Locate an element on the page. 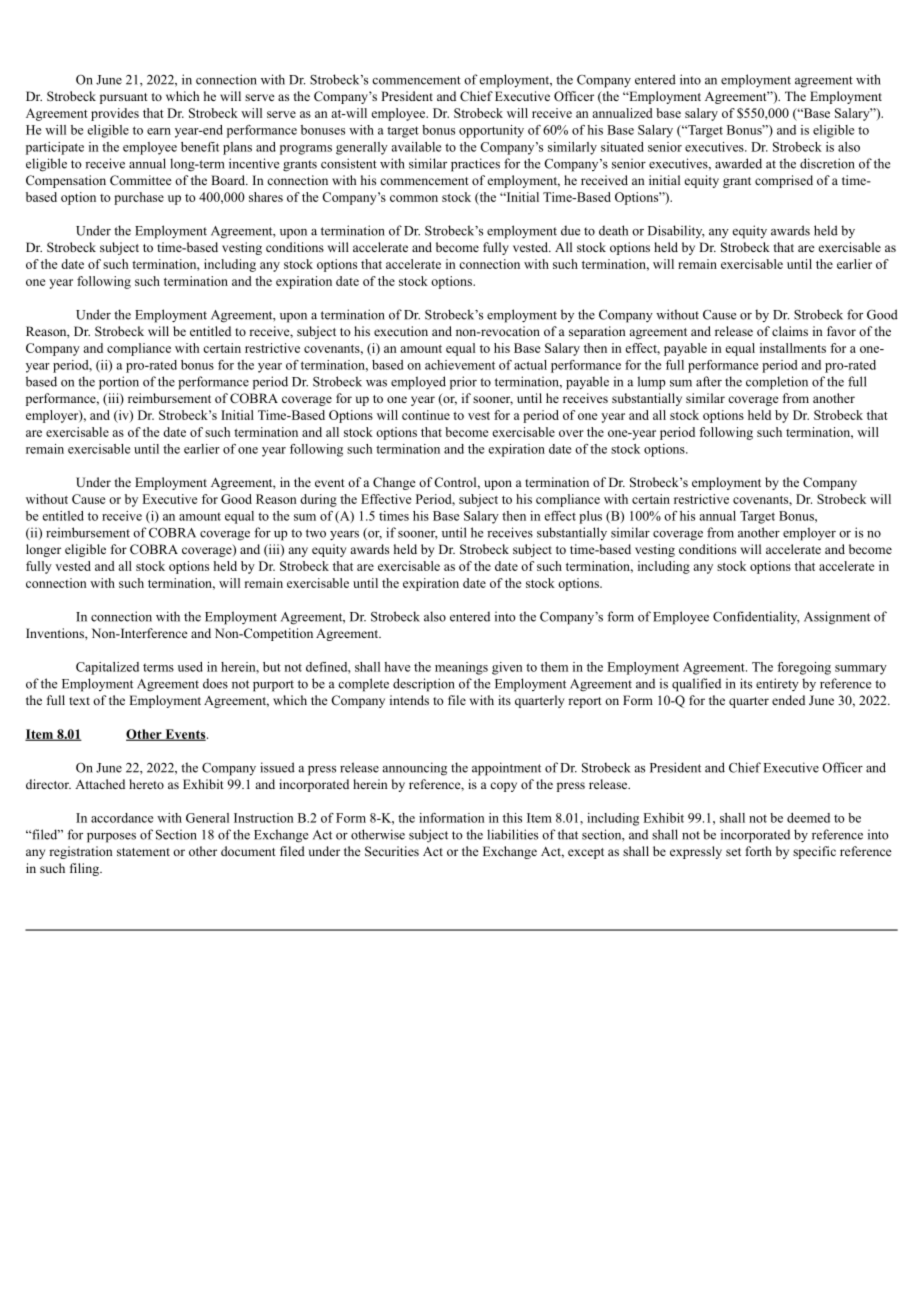  completion is located at coordinates (777, 383).
